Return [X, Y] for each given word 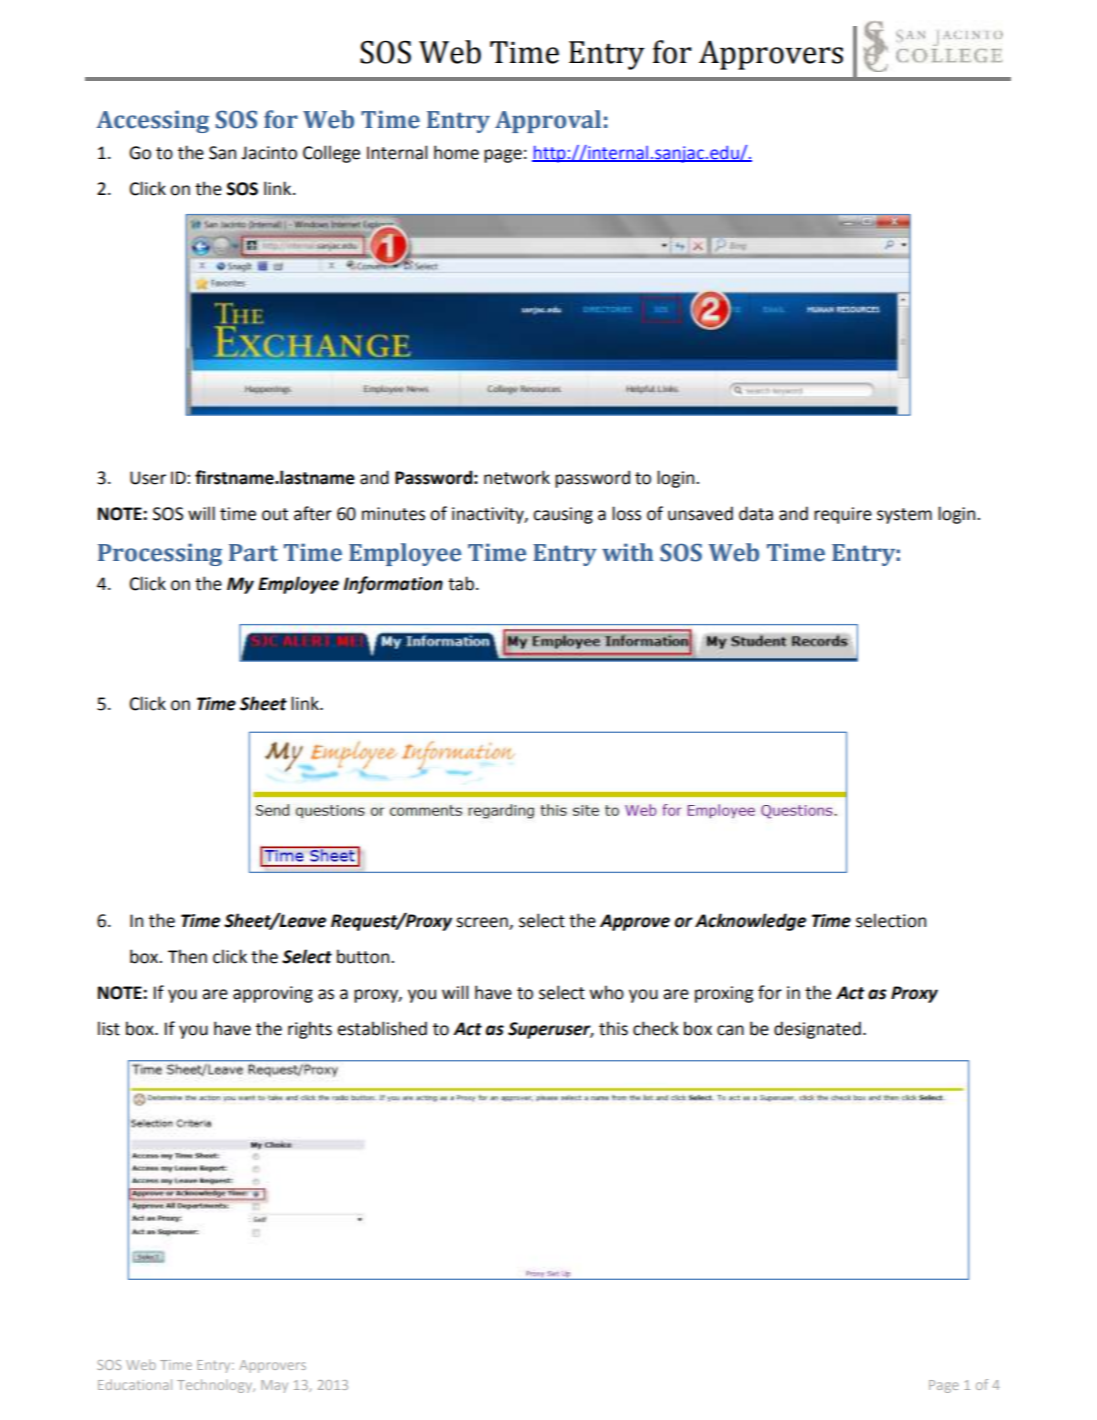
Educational [135, 1384]
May [274, 1386]
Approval [548, 121]
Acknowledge [750, 922]
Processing [160, 554]
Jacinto [269, 153]
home [456, 152]
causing [563, 515]
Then [187, 956]
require [843, 515]
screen [483, 923]
